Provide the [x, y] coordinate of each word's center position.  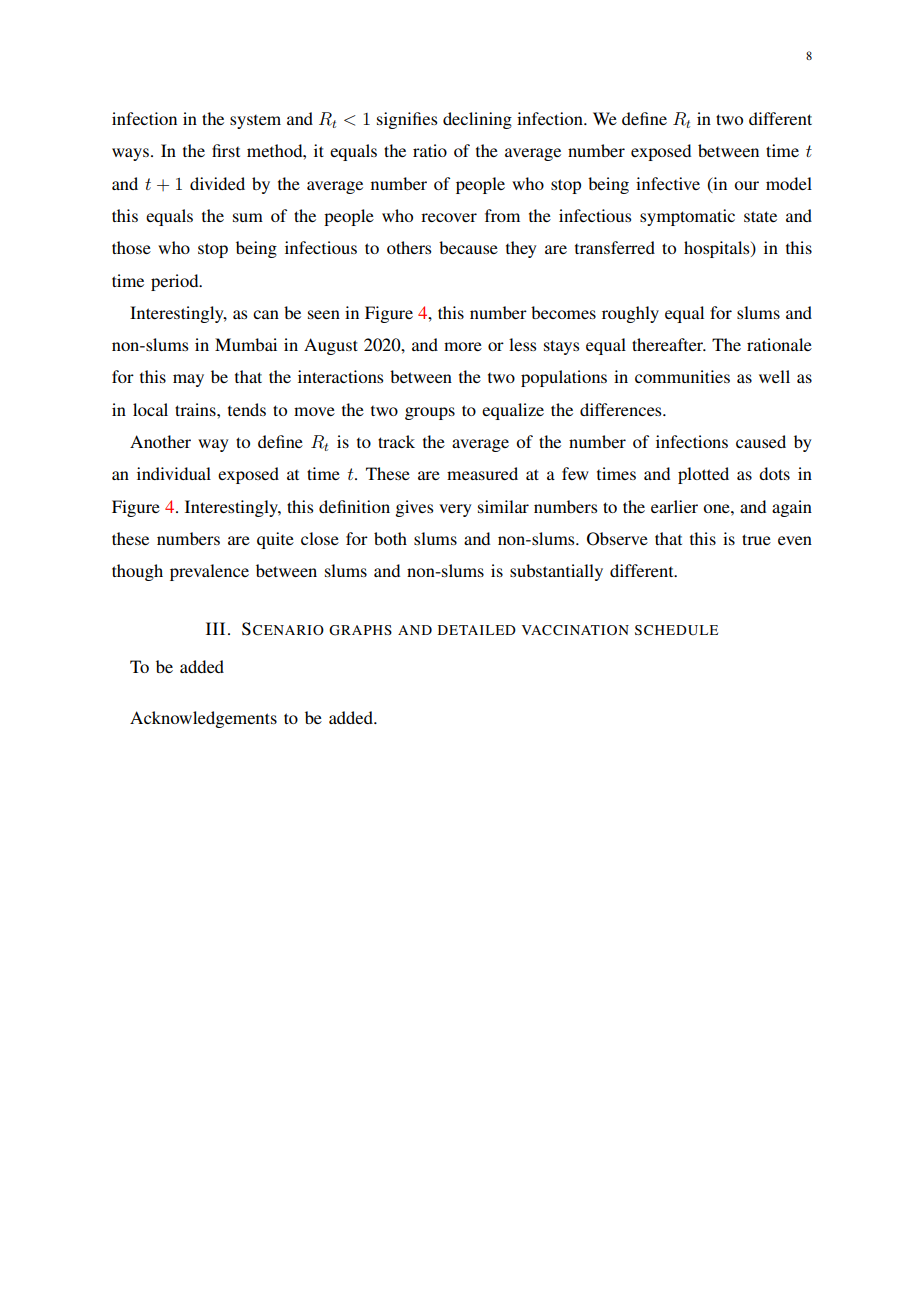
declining [477, 120]
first [226, 150]
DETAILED [477, 630]
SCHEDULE [676, 630]
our [746, 185]
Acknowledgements [203, 719]
